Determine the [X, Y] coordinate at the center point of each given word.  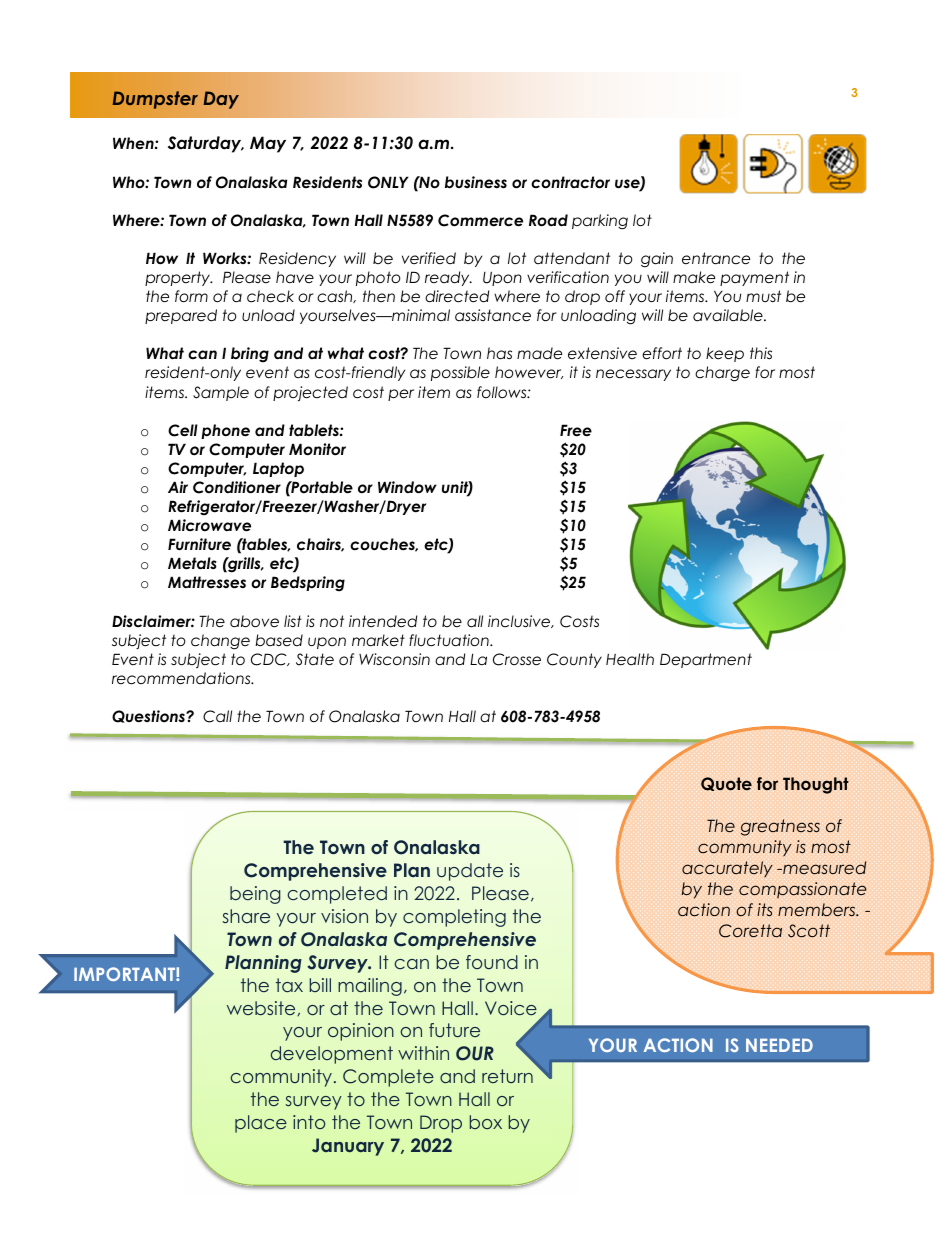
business [476, 182]
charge [722, 374]
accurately [727, 869]
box [486, 1122]
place [261, 1124]
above [254, 621]
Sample [221, 393]
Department [706, 660]
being [255, 895]
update [470, 872]
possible [460, 373]
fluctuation [450, 640]
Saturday [206, 144]
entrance [716, 258]
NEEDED [779, 1045]
